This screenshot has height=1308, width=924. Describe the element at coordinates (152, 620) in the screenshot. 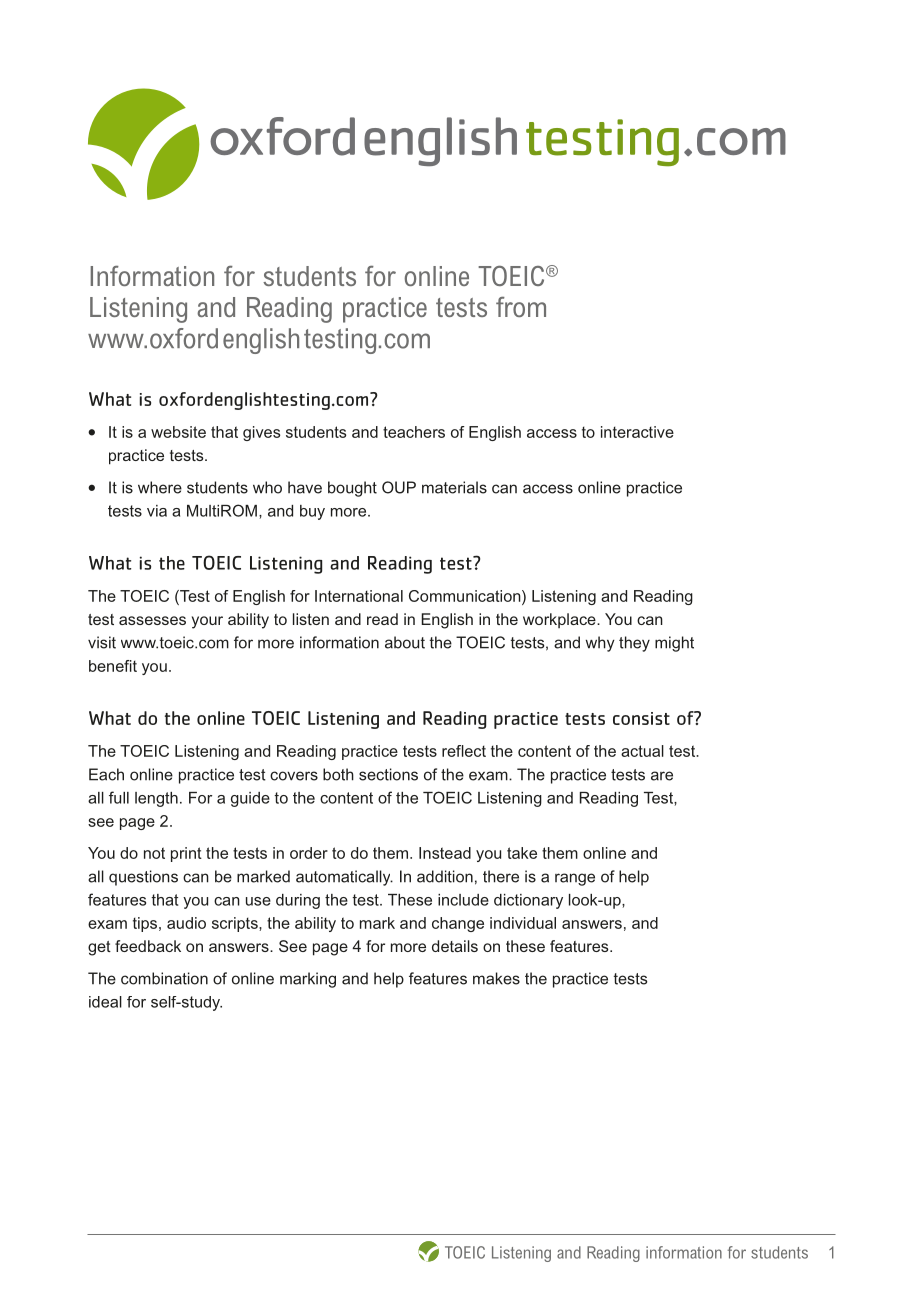

I see `assesses` at that location.
